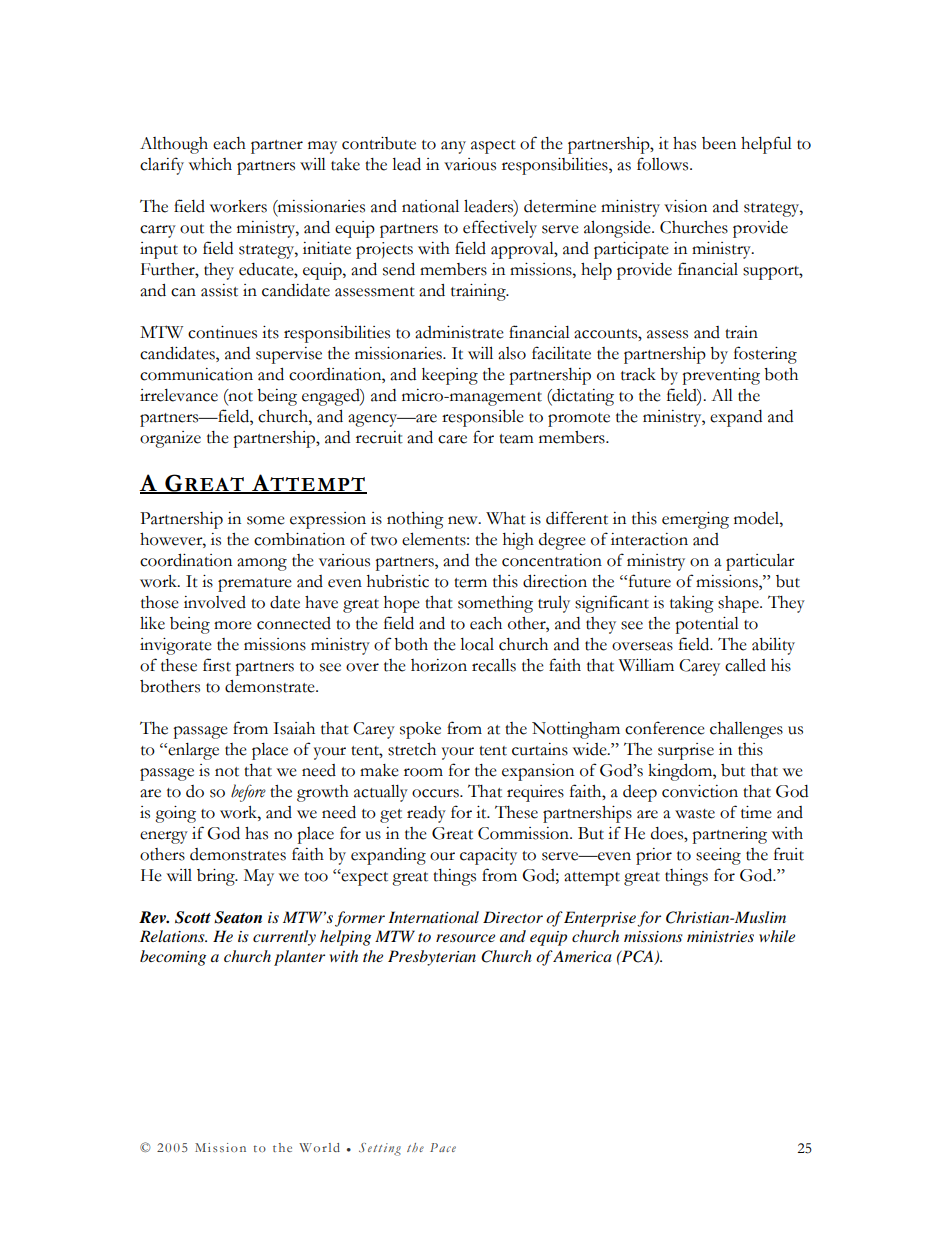 The width and height of the image is (952, 1233). What do you see at coordinates (453, 147) in the image?
I see `any` at bounding box center [453, 147].
